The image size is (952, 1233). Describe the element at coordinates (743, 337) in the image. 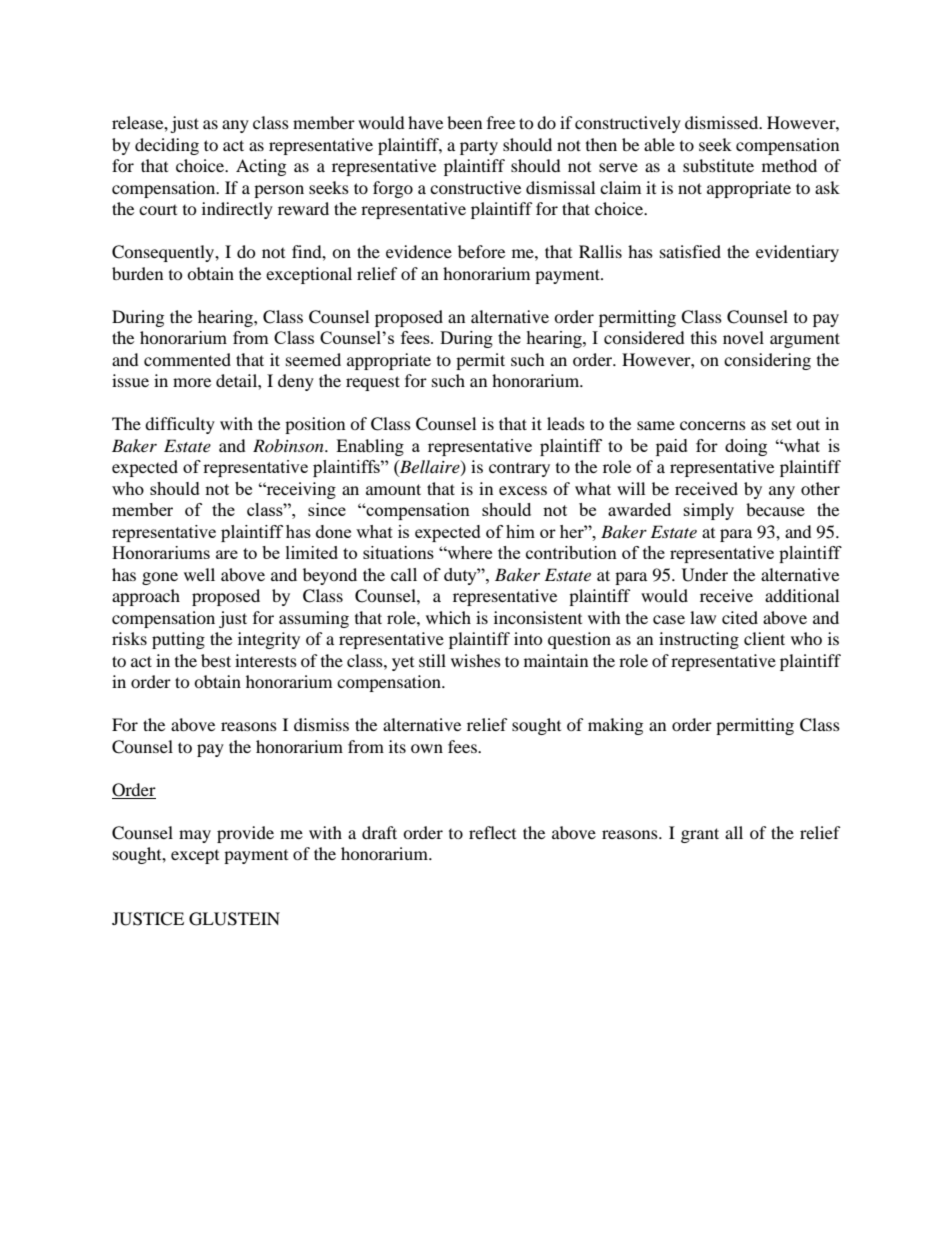

I see `novel` at that location.
